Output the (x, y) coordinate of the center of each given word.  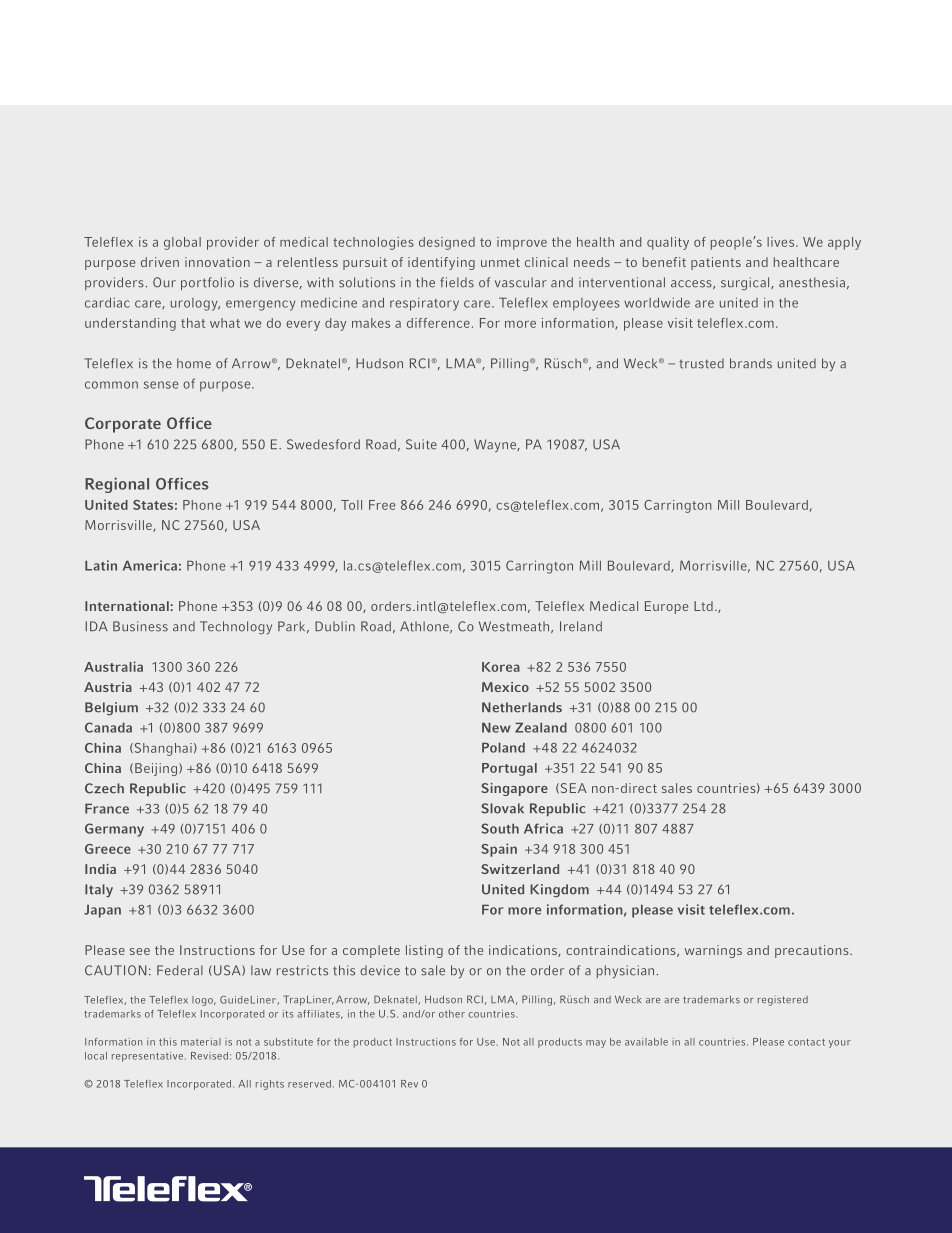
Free (382, 505)
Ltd (703, 606)
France (107, 808)
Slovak (503, 808)
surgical (746, 283)
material (201, 1042)
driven (160, 262)
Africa (543, 828)
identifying (441, 263)
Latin (101, 565)
